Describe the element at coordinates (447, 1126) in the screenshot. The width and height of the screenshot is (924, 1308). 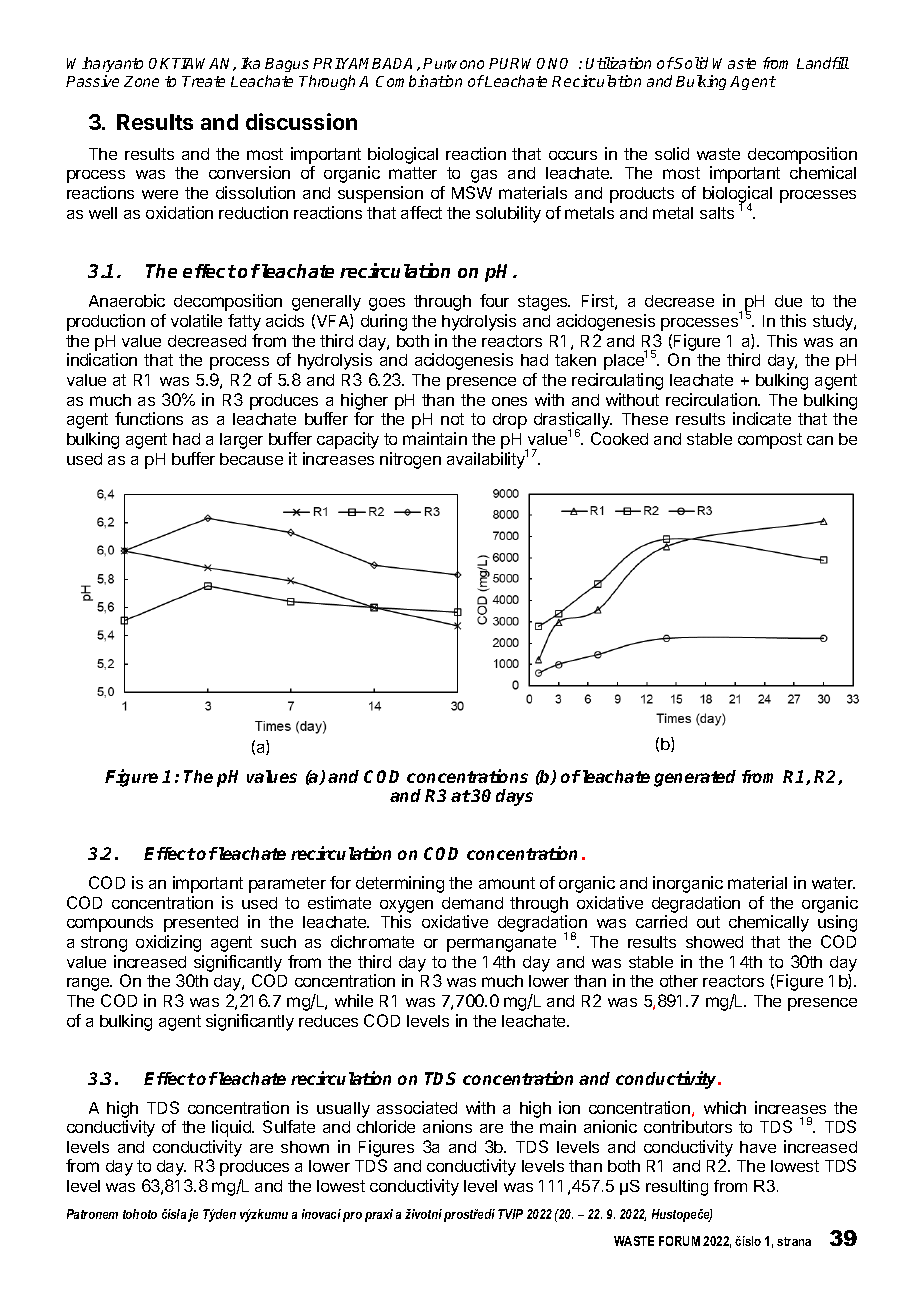
I see `anions` at that location.
